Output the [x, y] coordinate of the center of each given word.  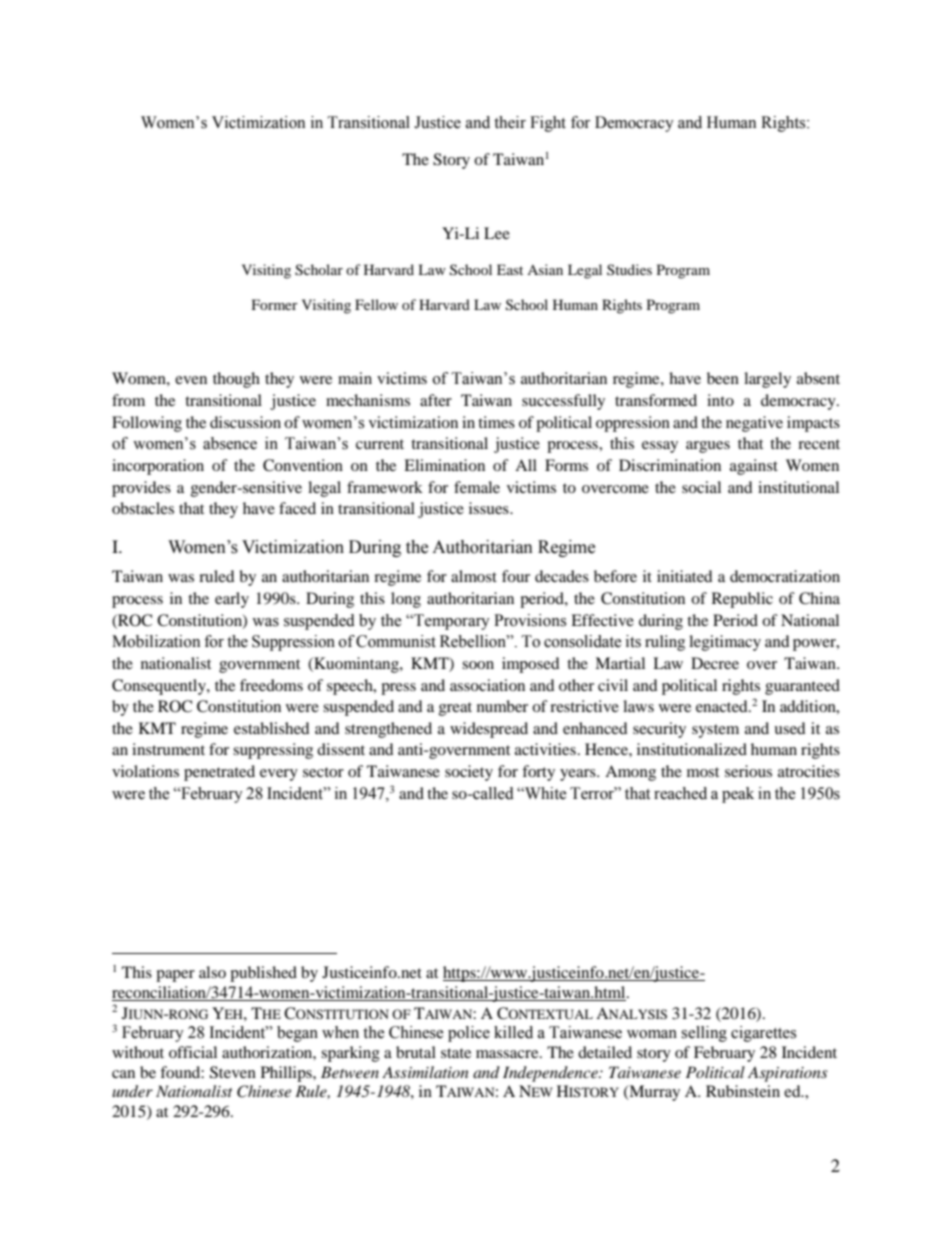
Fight [548, 124]
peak [738, 795]
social [701, 487]
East [510, 269]
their [510, 122]
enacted [723, 706]
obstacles [143, 508]
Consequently [160, 687]
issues [490, 508]
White [545, 793]
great [455, 709]
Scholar [319, 270]
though [236, 380]
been [723, 378]
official [193, 1052]
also [212, 972]
